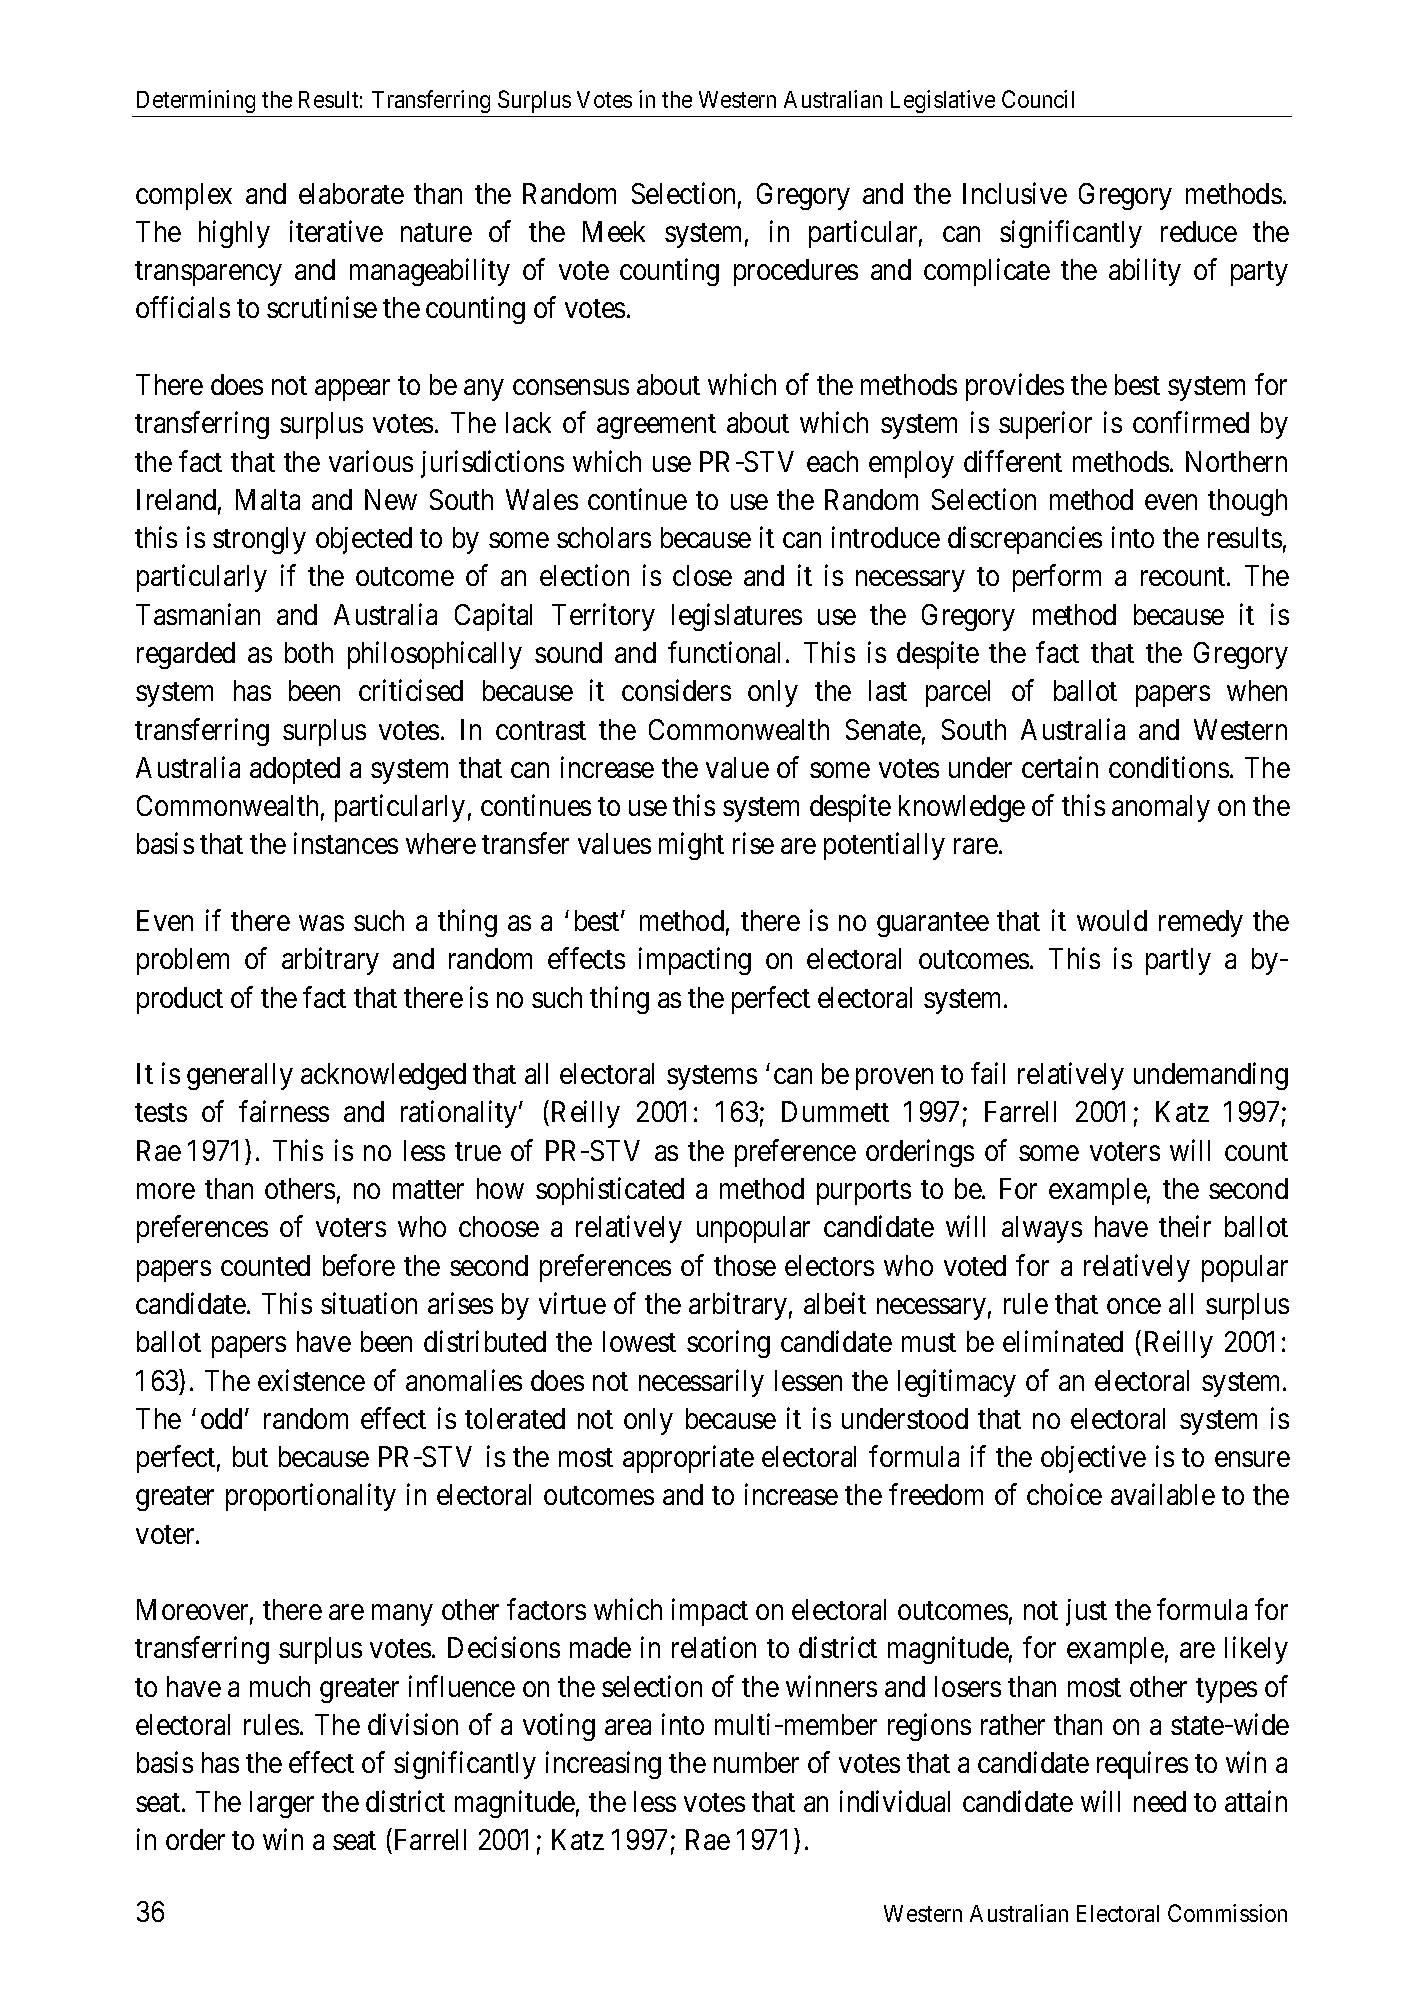  What do you see at coordinates (1038, 99) in the screenshot?
I see `Council` at bounding box center [1038, 99].
